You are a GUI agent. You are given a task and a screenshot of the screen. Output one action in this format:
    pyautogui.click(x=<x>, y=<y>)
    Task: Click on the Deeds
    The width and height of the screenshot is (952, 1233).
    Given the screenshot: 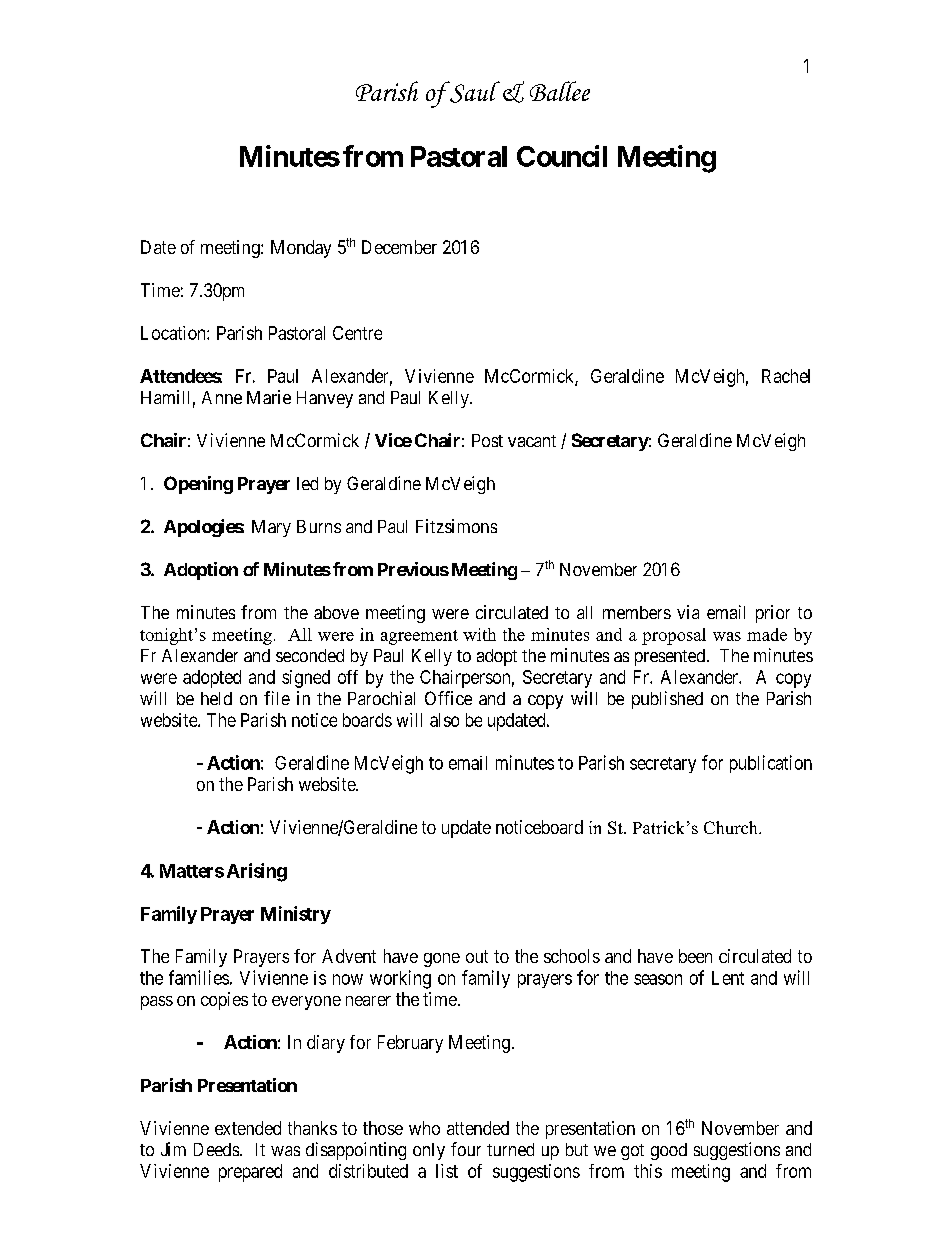 What is the action you would take?
    pyautogui.click(x=216, y=1149)
